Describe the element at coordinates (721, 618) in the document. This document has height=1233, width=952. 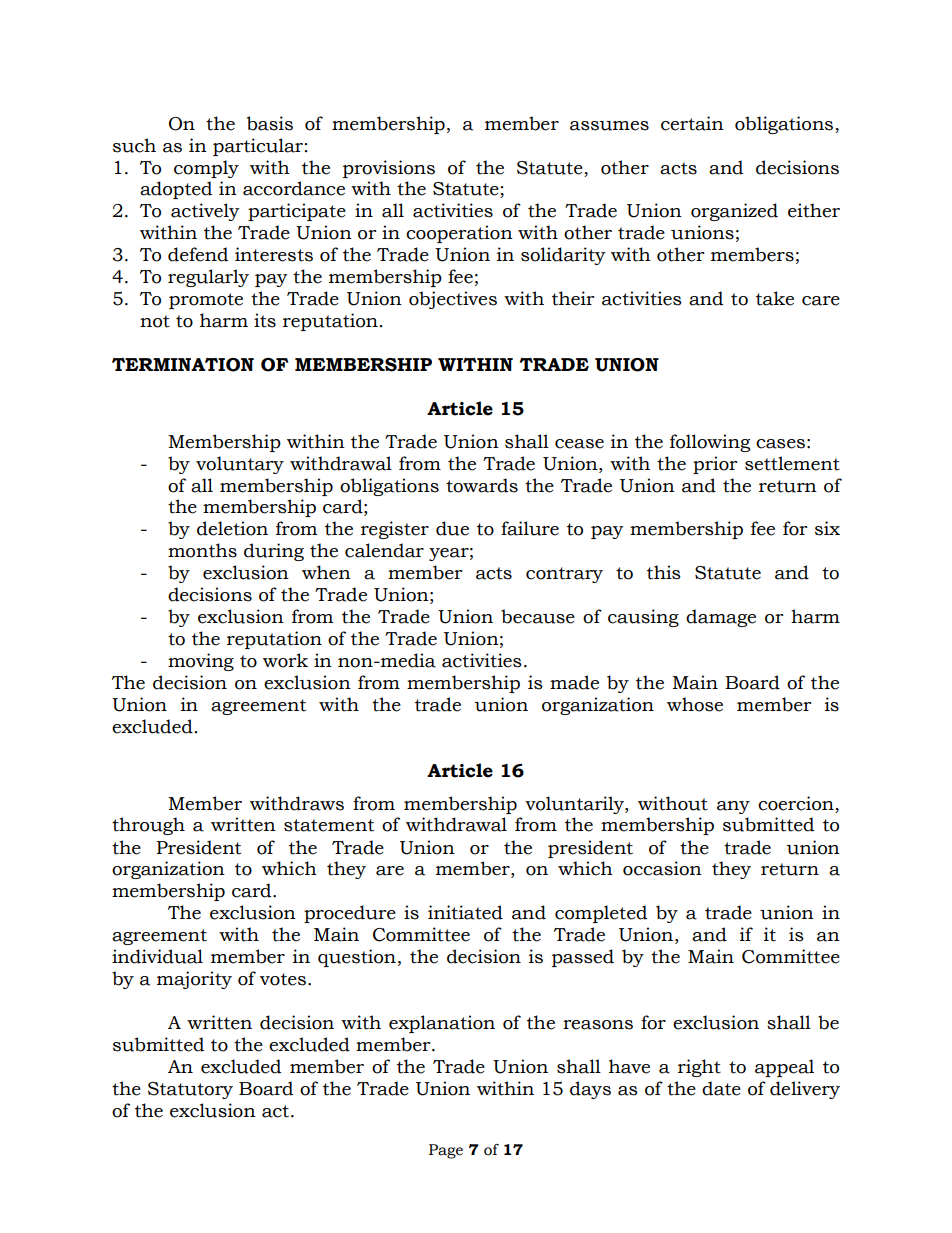
I see `damage` at that location.
